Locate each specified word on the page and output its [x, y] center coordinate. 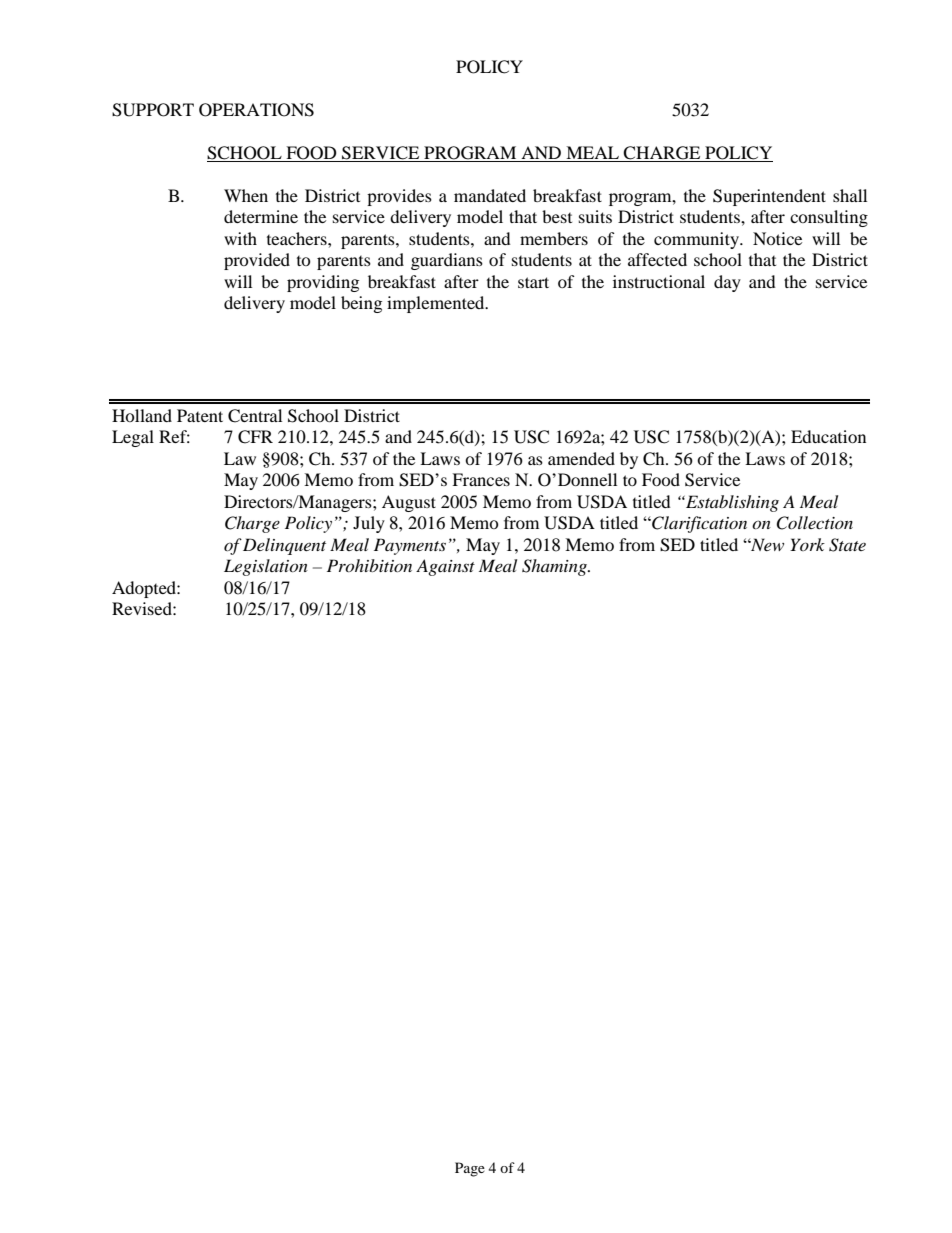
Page [470, 1169]
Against [445, 567]
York [807, 544]
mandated [490, 195]
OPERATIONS [256, 110]
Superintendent [769, 197]
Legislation [266, 567]
